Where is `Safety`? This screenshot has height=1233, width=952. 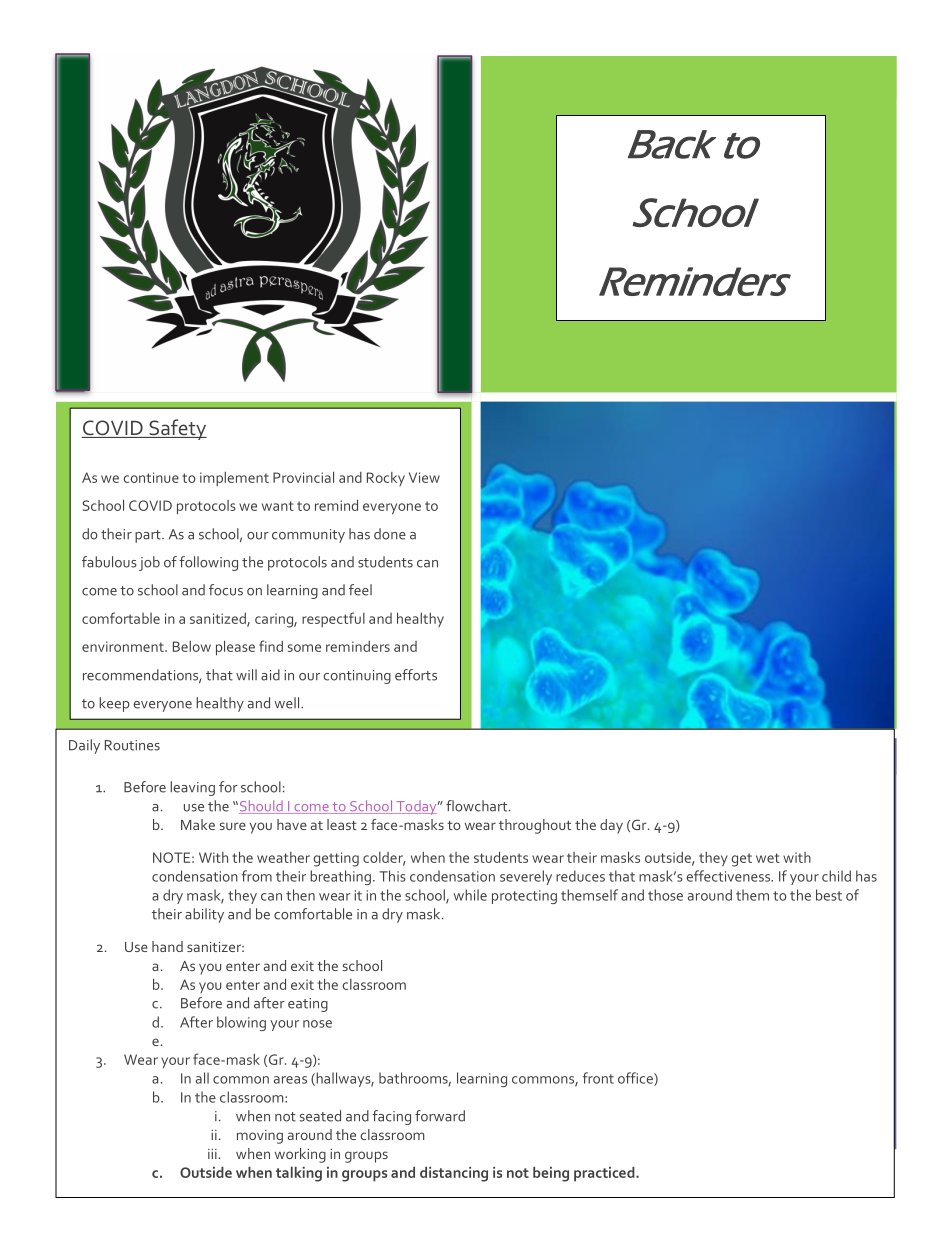 Safety is located at coordinates (177, 429).
